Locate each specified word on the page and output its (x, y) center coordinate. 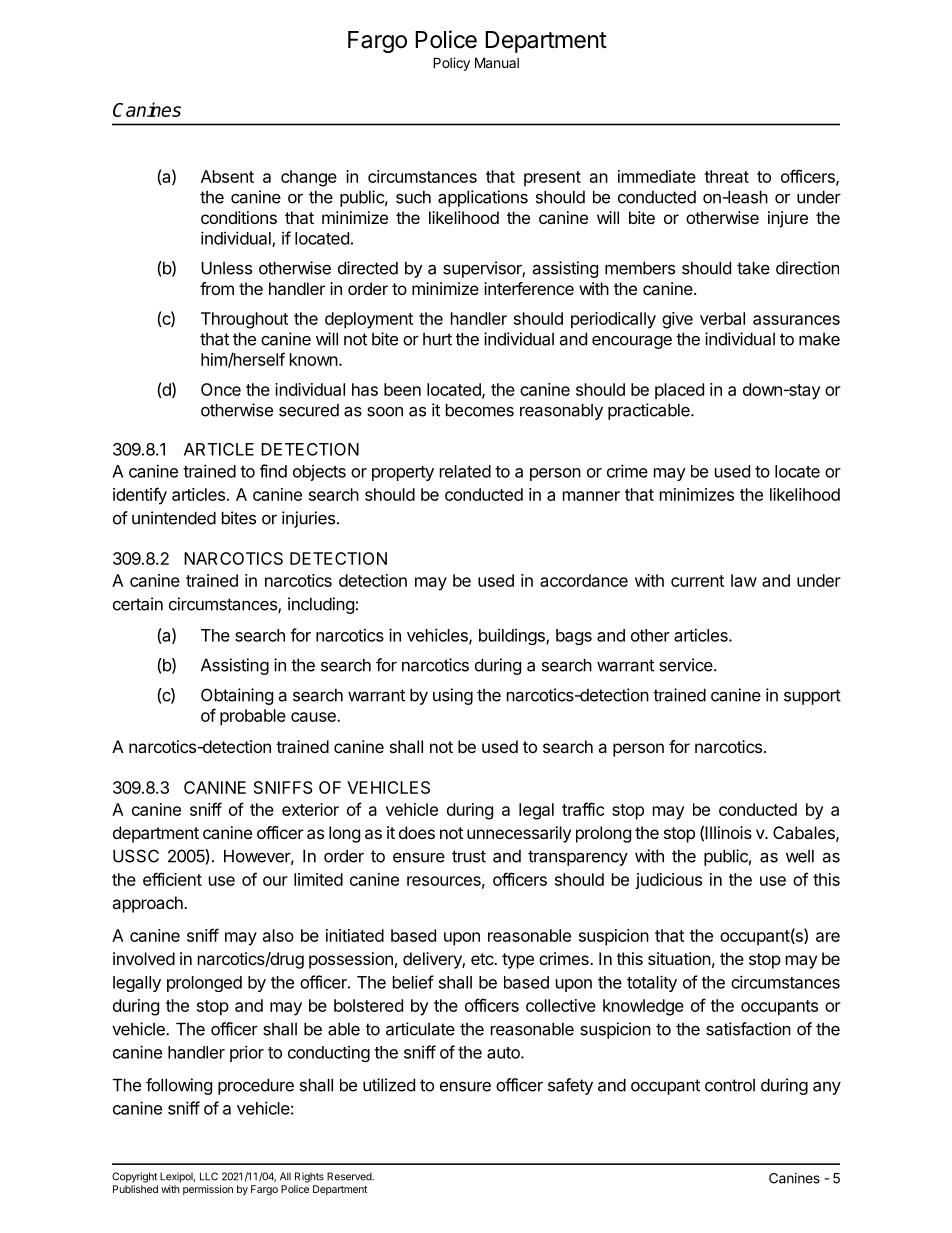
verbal (722, 318)
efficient (172, 879)
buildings (513, 636)
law (744, 580)
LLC (209, 1176)
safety (570, 1086)
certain (138, 604)
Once (221, 389)
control (730, 1085)
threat (726, 176)
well (800, 856)
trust (469, 856)
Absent (227, 176)
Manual (497, 62)
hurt (437, 339)
